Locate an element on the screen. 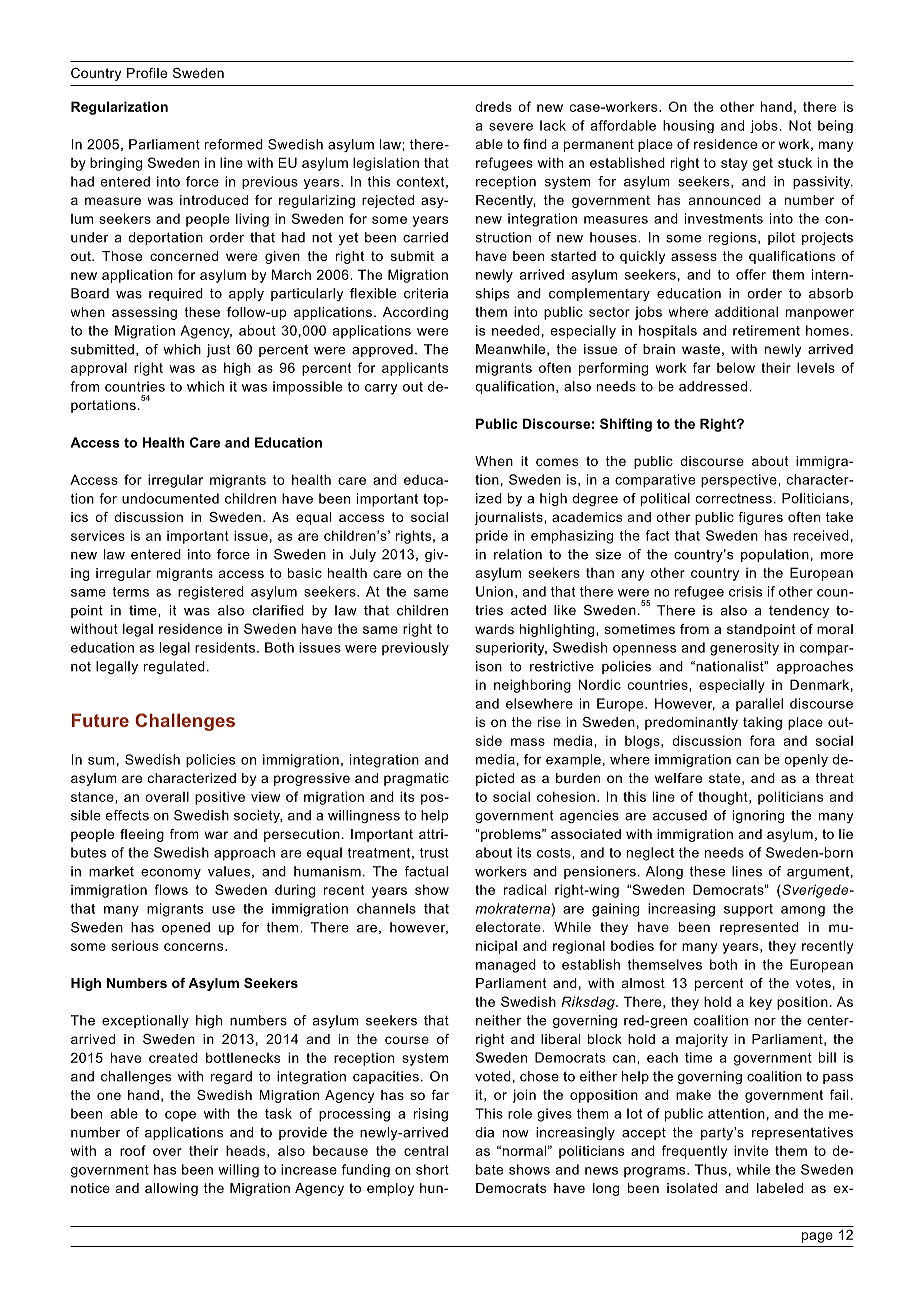 Image resolution: width=924 pixels, height=1308 pixels. Profile is located at coordinates (147, 73).
